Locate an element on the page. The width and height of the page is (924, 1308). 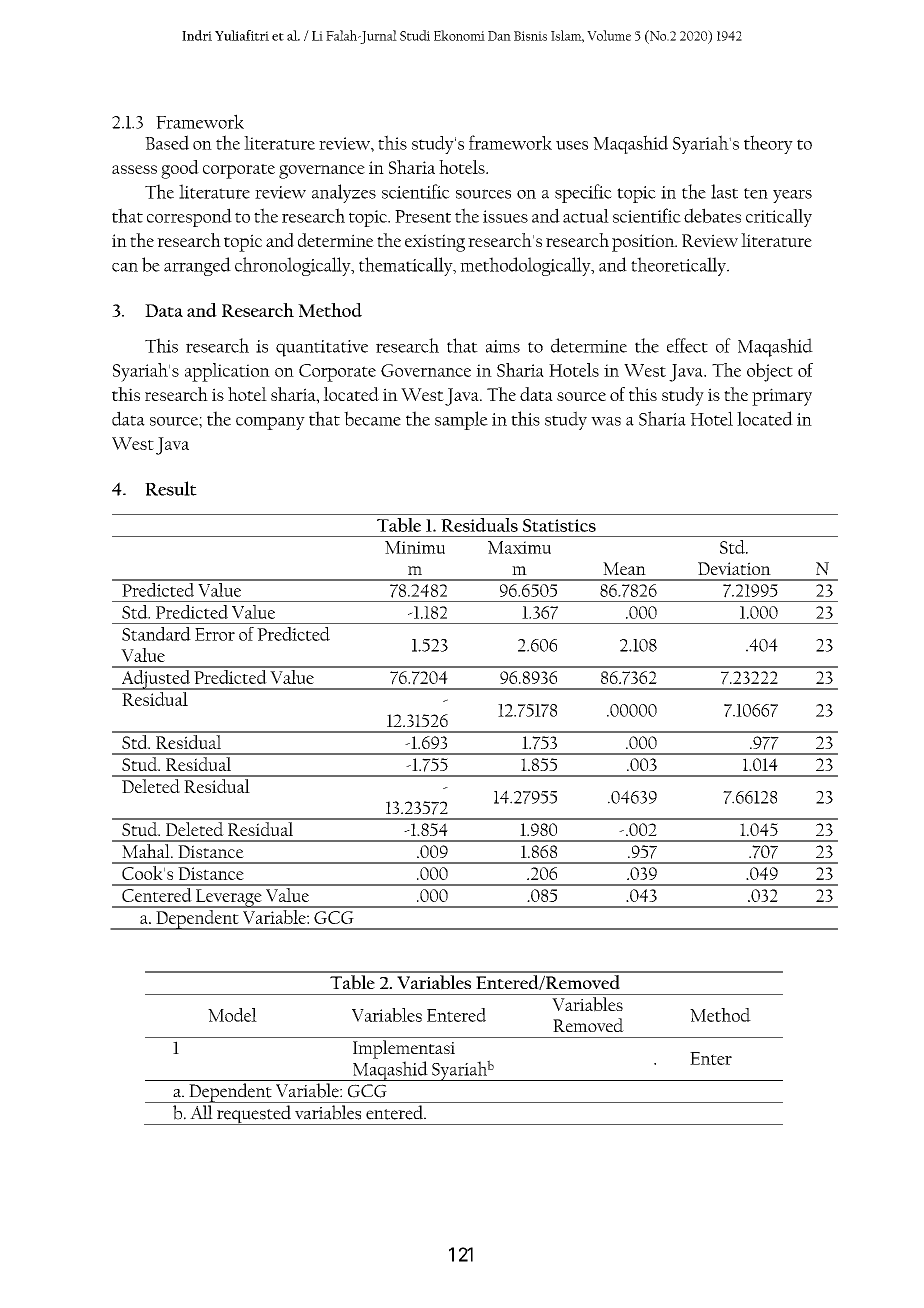
requested is located at coordinates (254, 1115).
